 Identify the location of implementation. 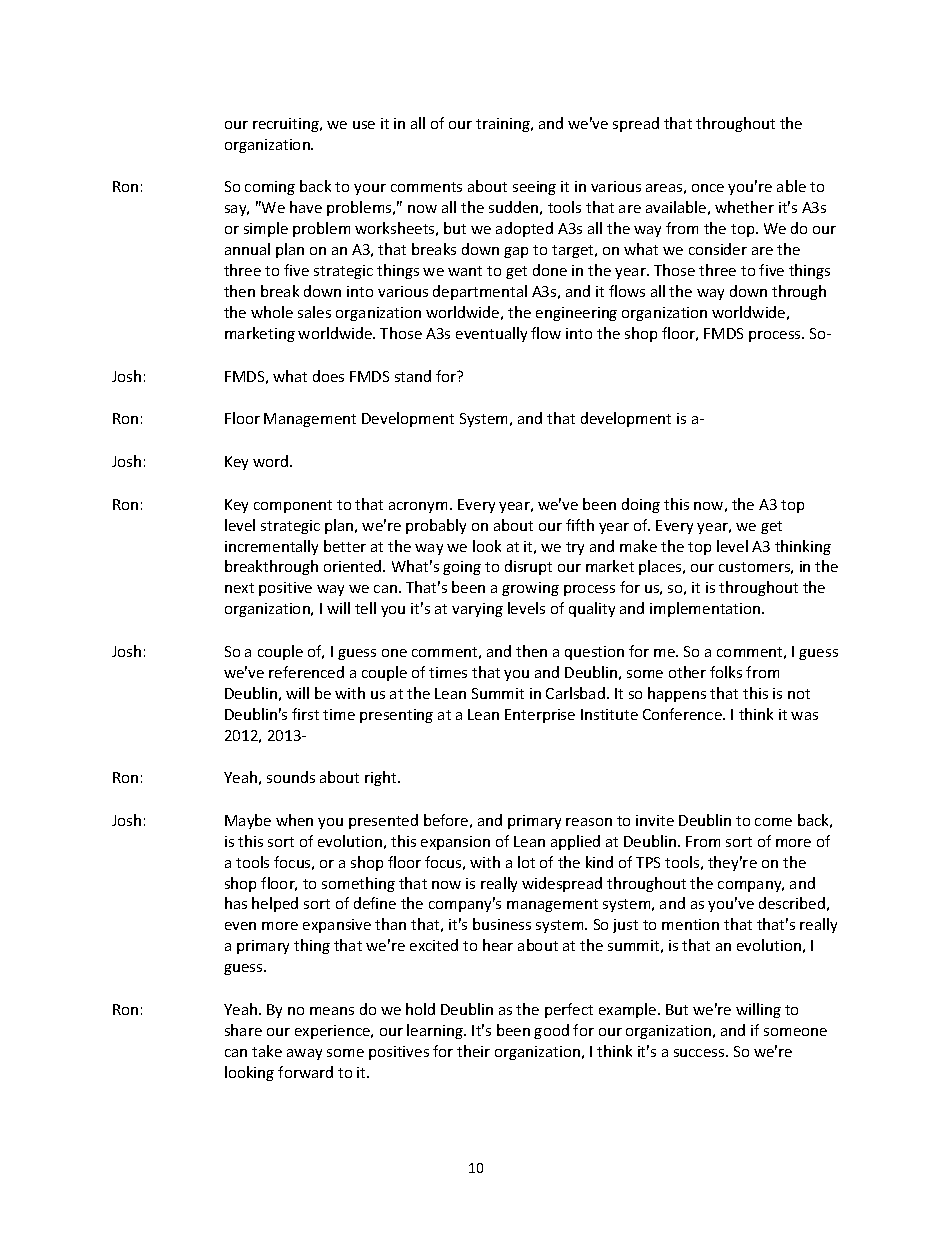
(706, 609).
